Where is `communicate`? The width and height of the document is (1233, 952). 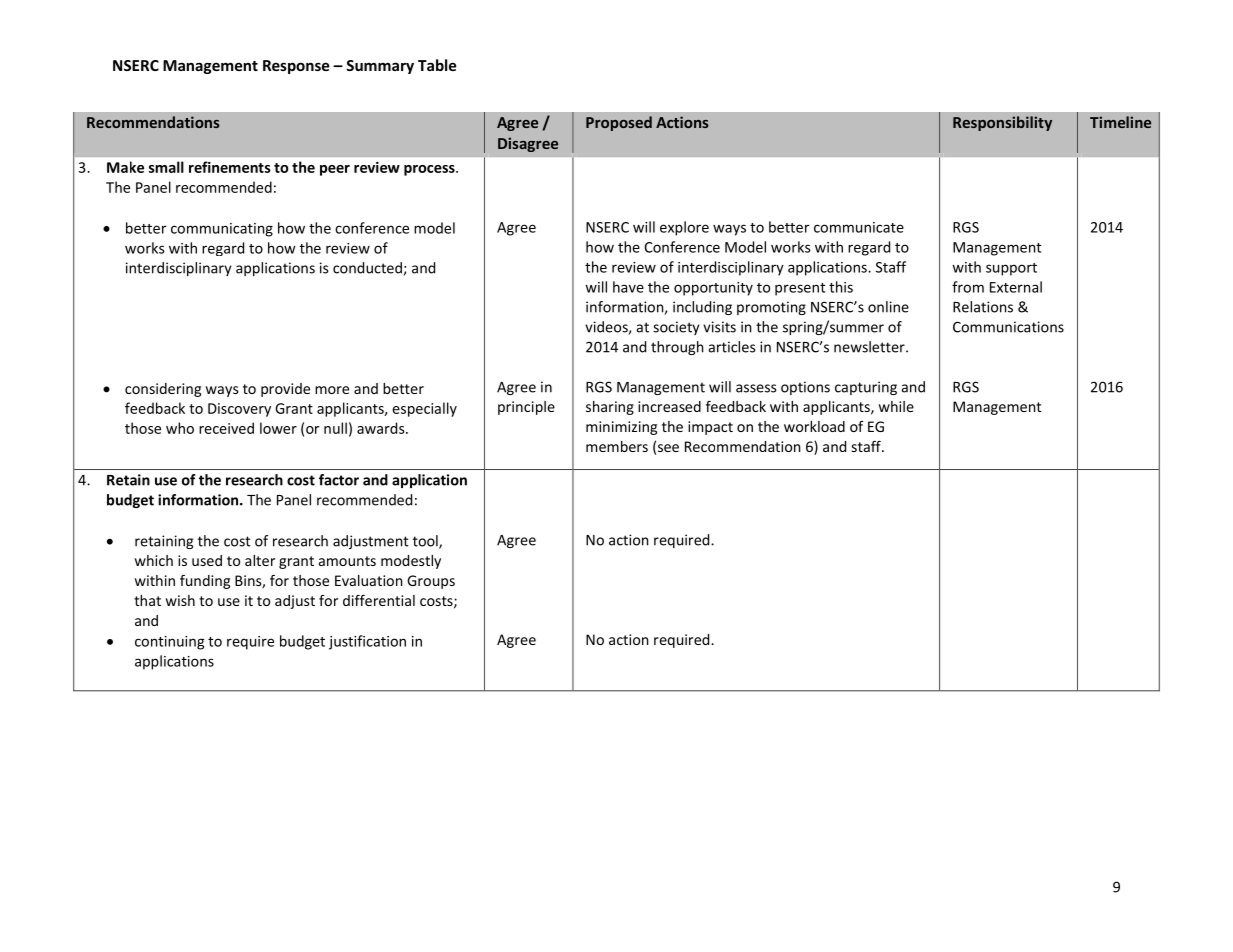 communicate is located at coordinates (859, 227).
